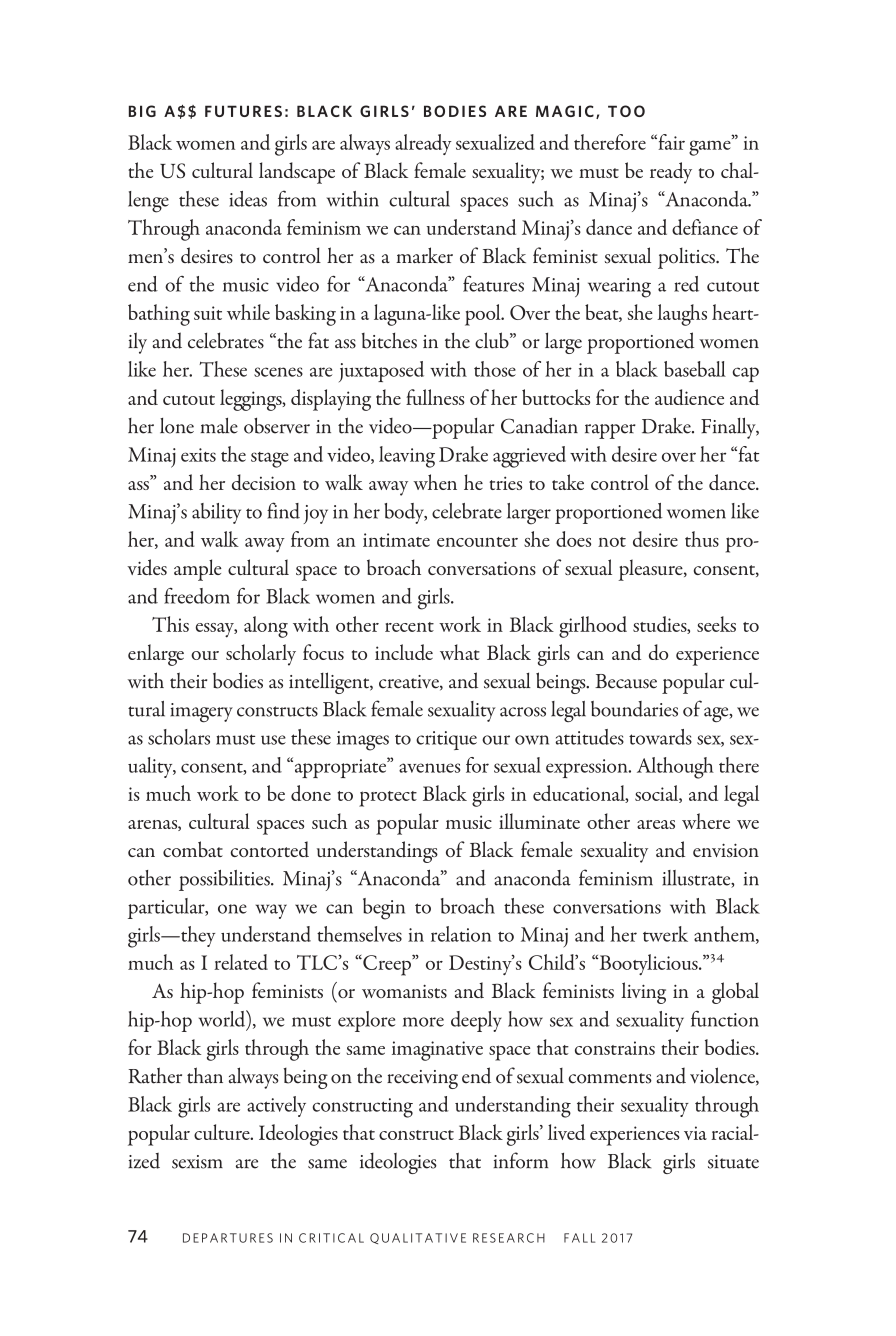 The width and height of the page is (896, 1336). I want to click on what, so click(460, 652).
